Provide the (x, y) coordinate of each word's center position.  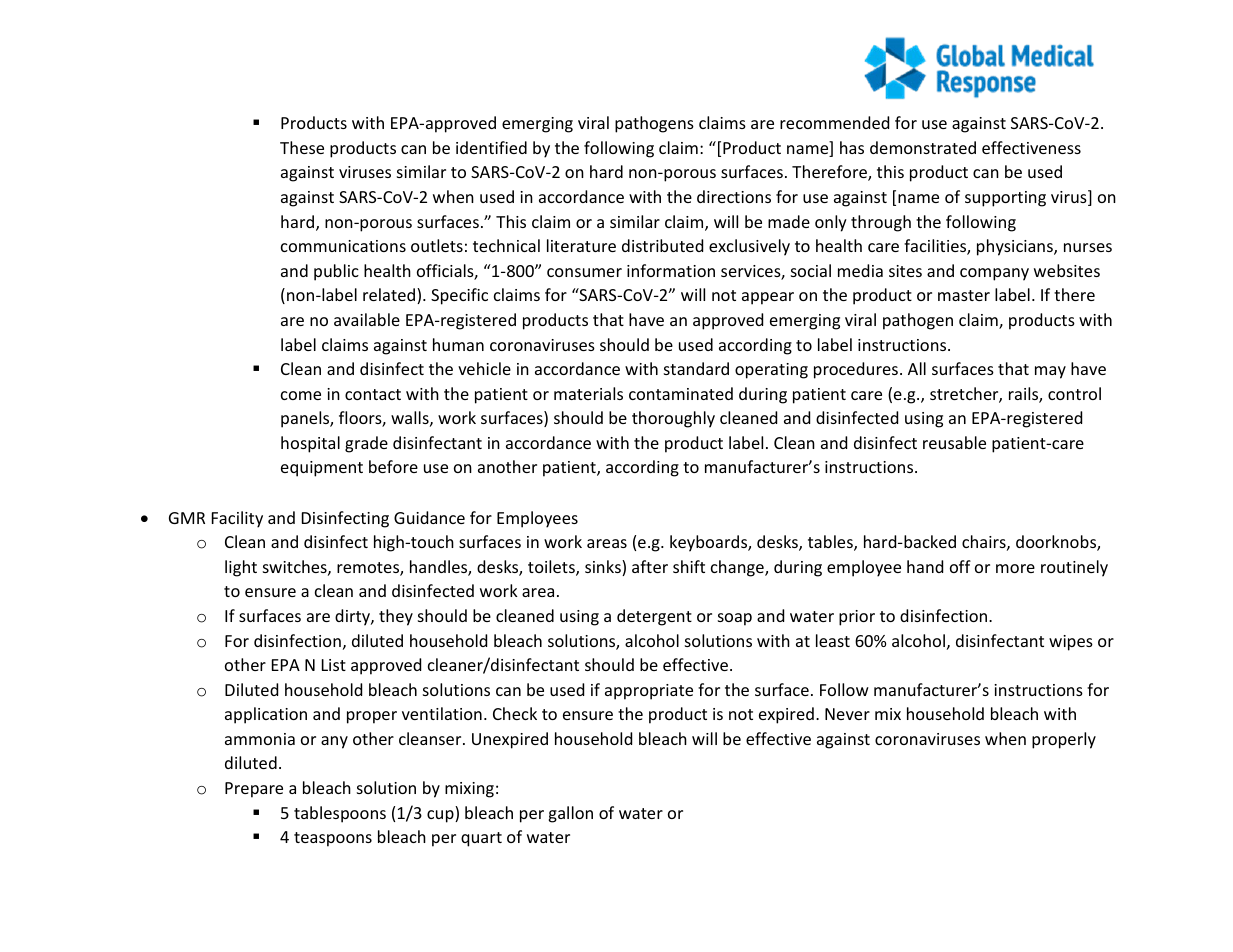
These (302, 147)
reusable (954, 442)
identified (491, 147)
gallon (570, 814)
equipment (322, 469)
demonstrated (923, 147)
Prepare (254, 790)
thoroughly (673, 419)
